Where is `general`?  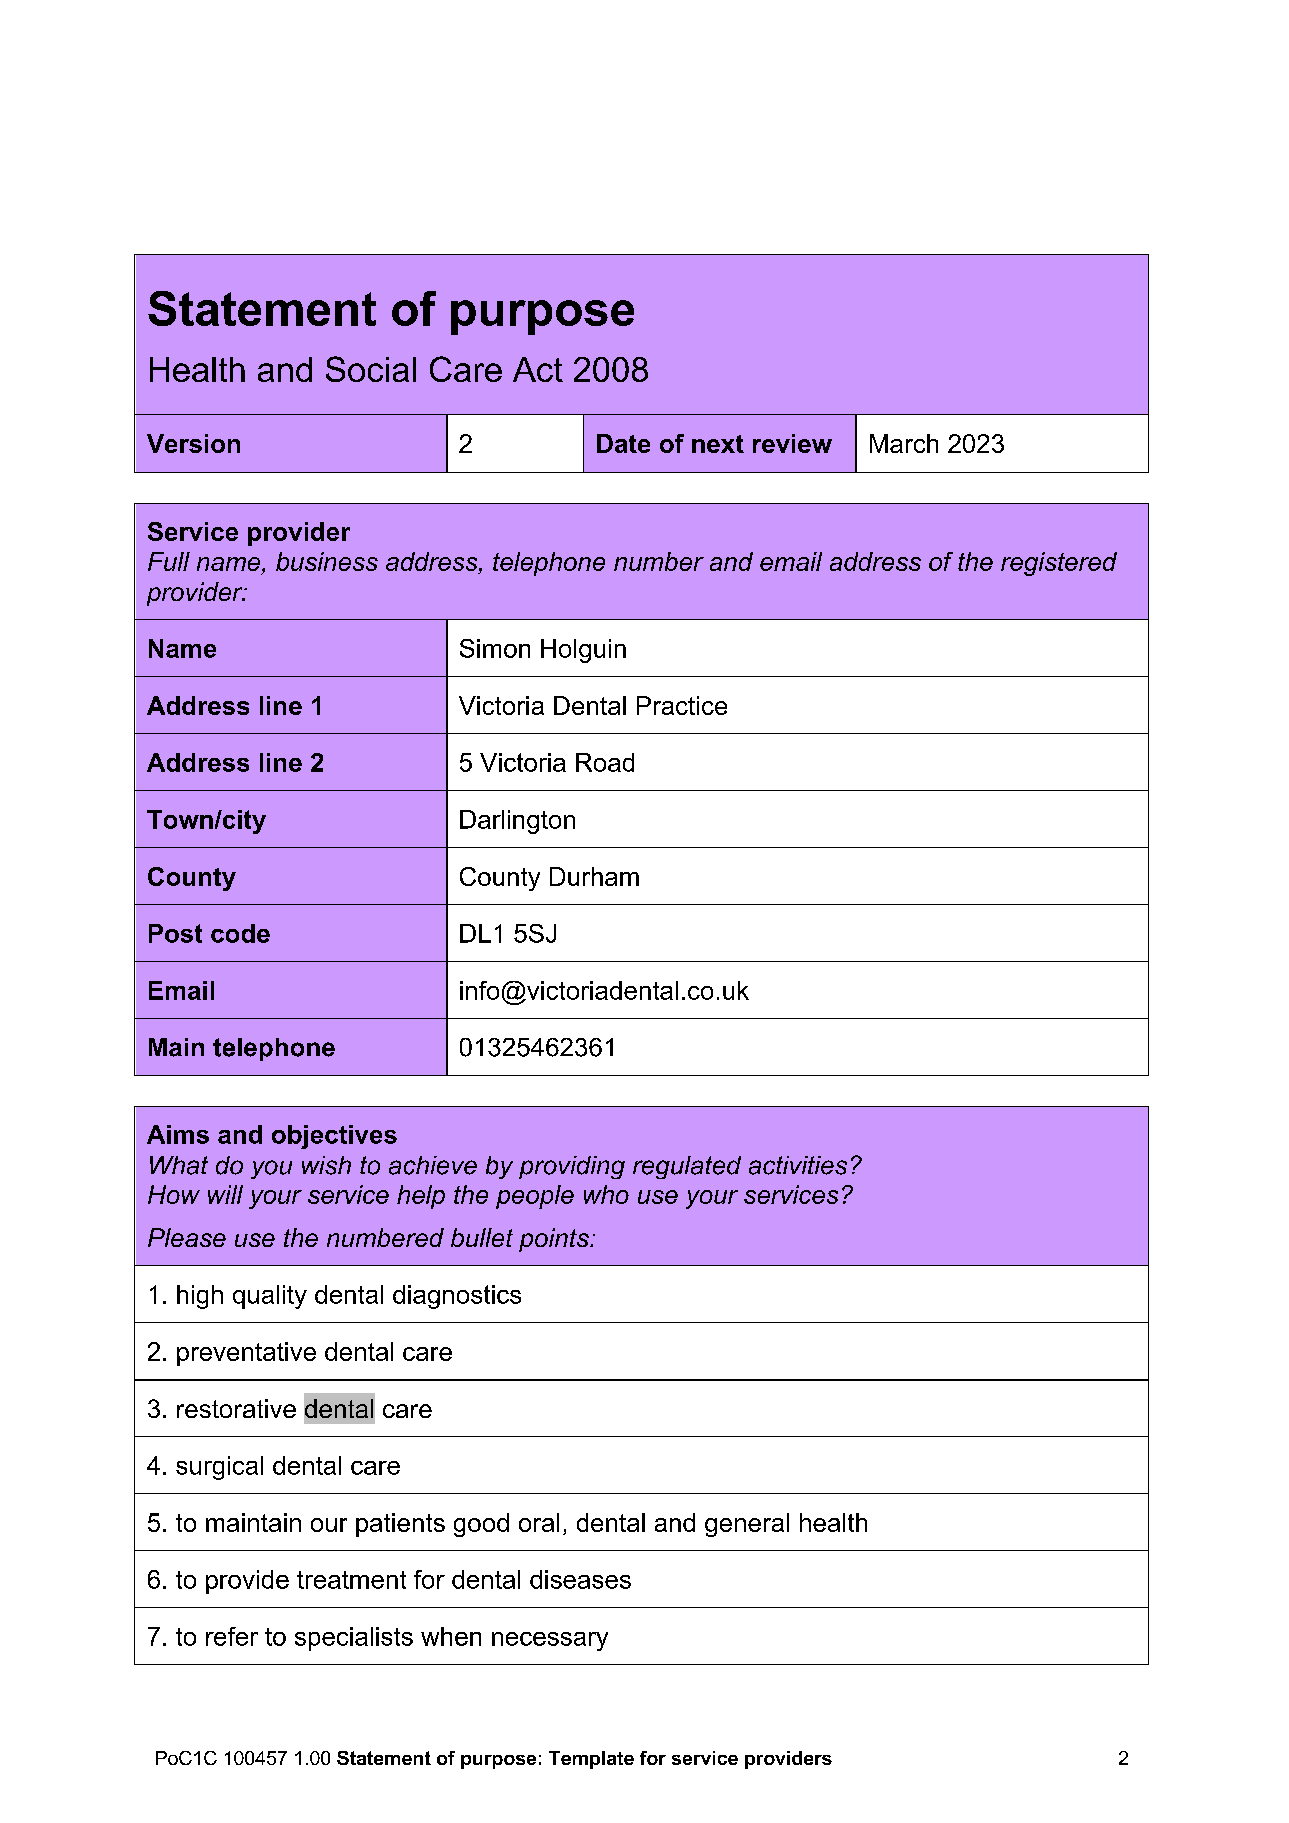
general is located at coordinates (747, 1525).
